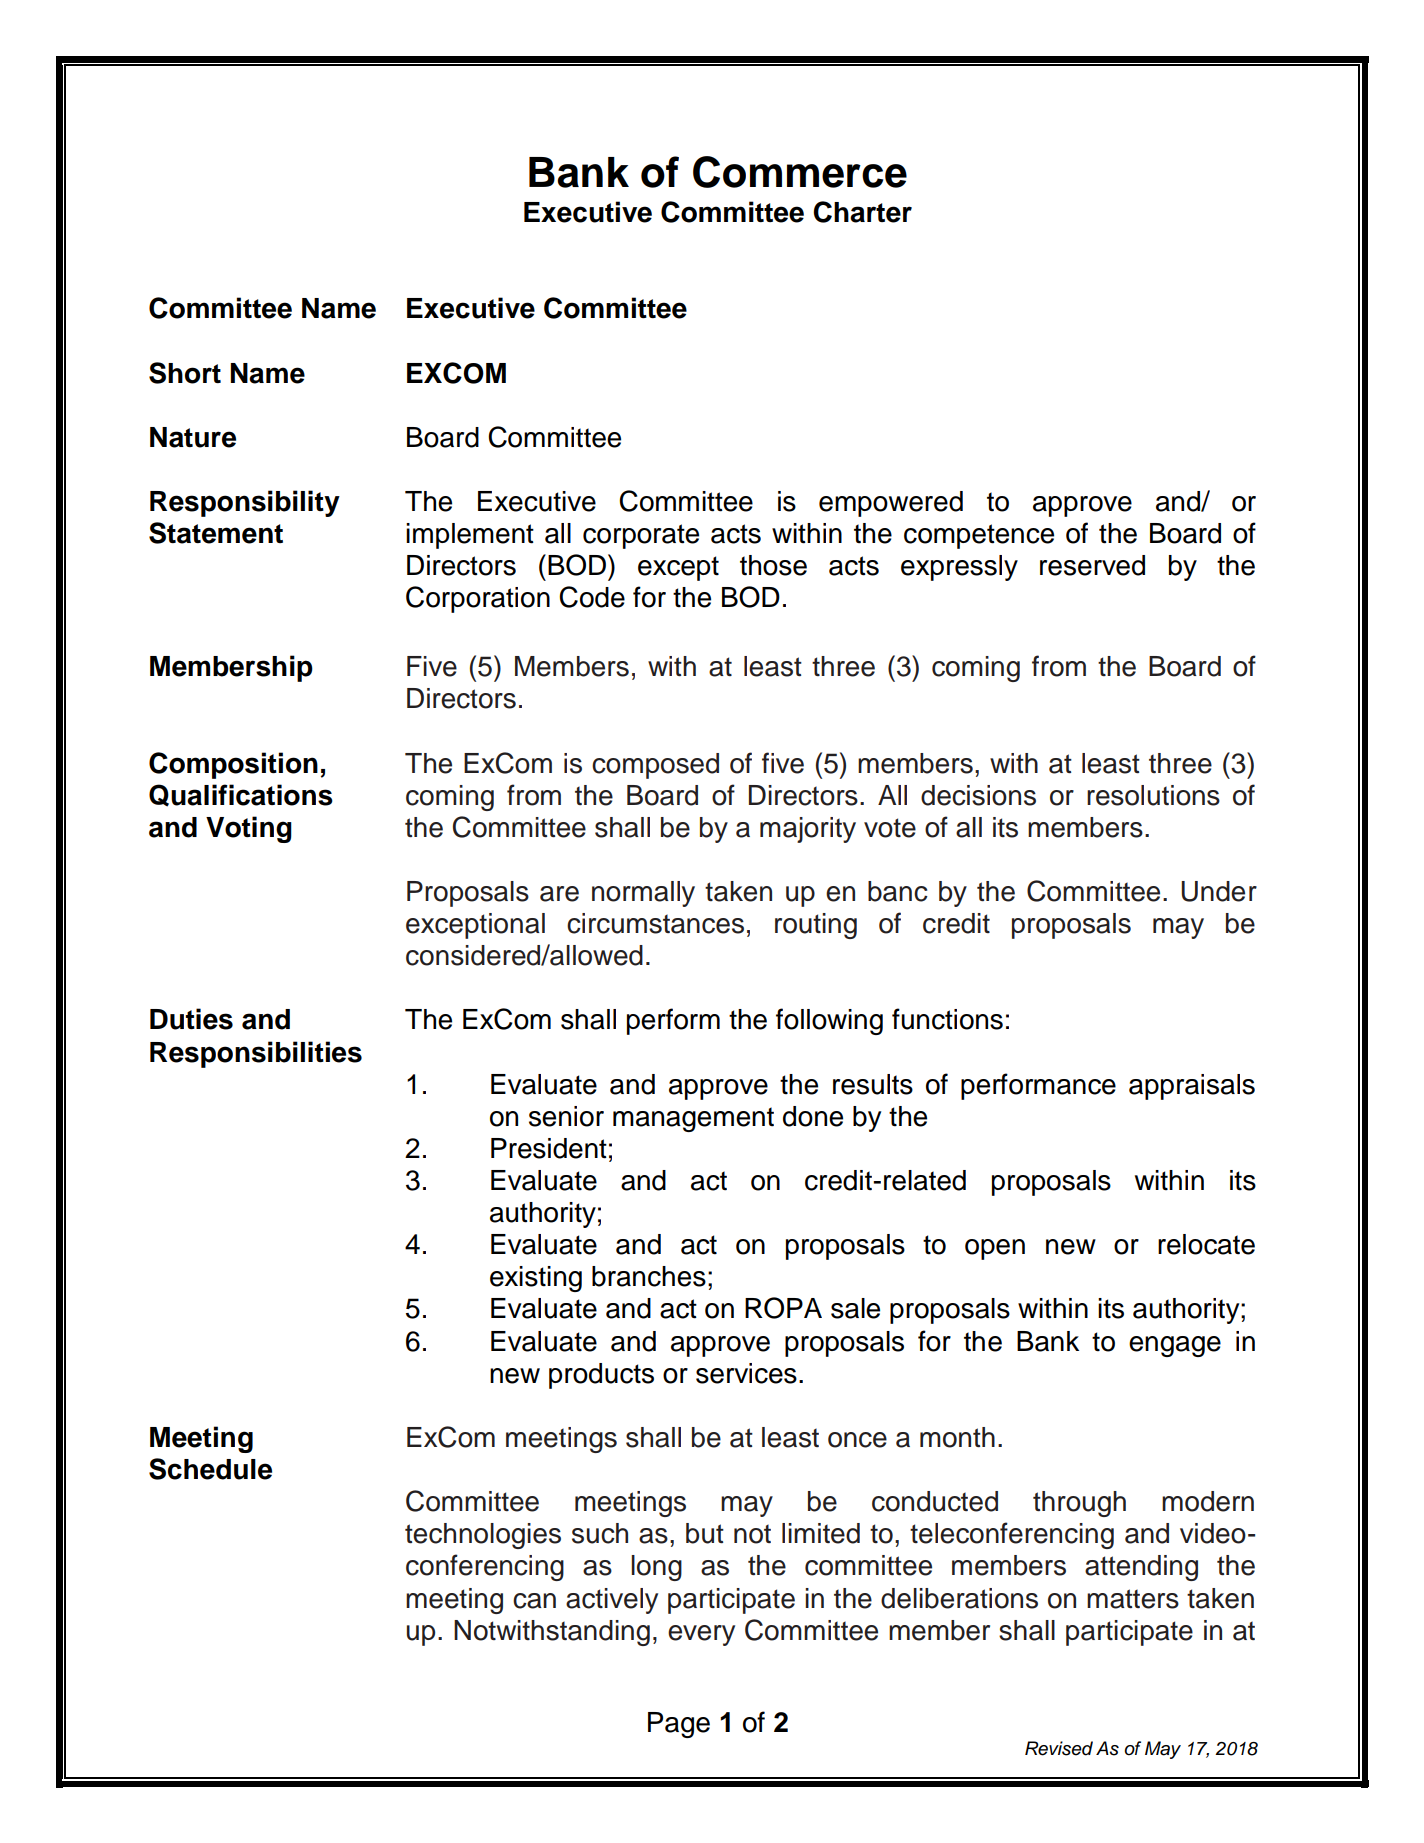  I want to click on Short, so click(185, 373).
